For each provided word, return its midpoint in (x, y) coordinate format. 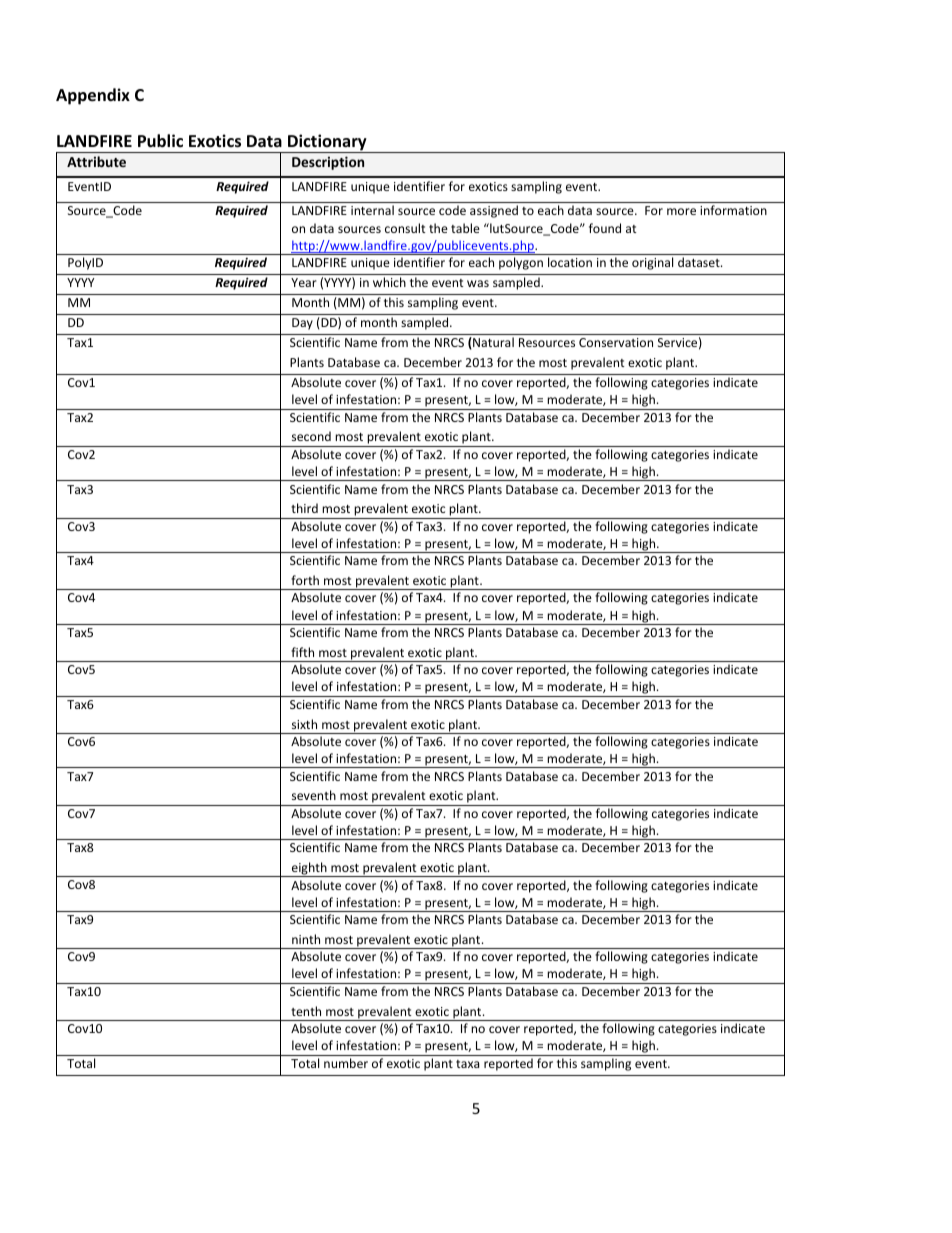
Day (302, 324)
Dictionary (327, 143)
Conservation (616, 342)
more (681, 211)
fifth (302, 652)
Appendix (93, 96)
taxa (467, 1064)
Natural (492, 343)
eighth (309, 869)
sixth (304, 724)
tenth (306, 1011)
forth (305, 580)
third (304, 508)
